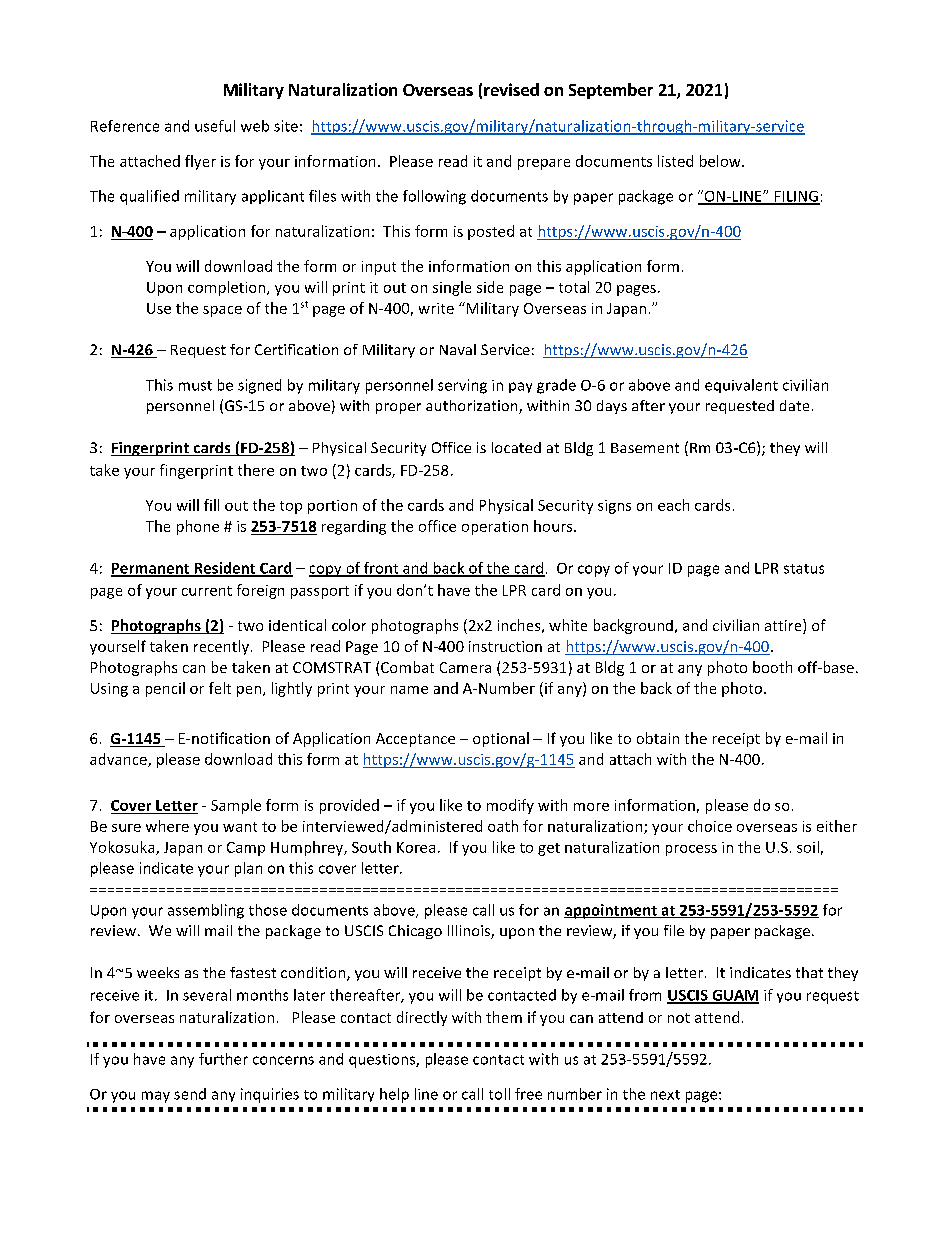 The height and width of the document is (1233, 952). What do you see at coordinates (721, 161) in the document?
I see `below` at bounding box center [721, 161].
